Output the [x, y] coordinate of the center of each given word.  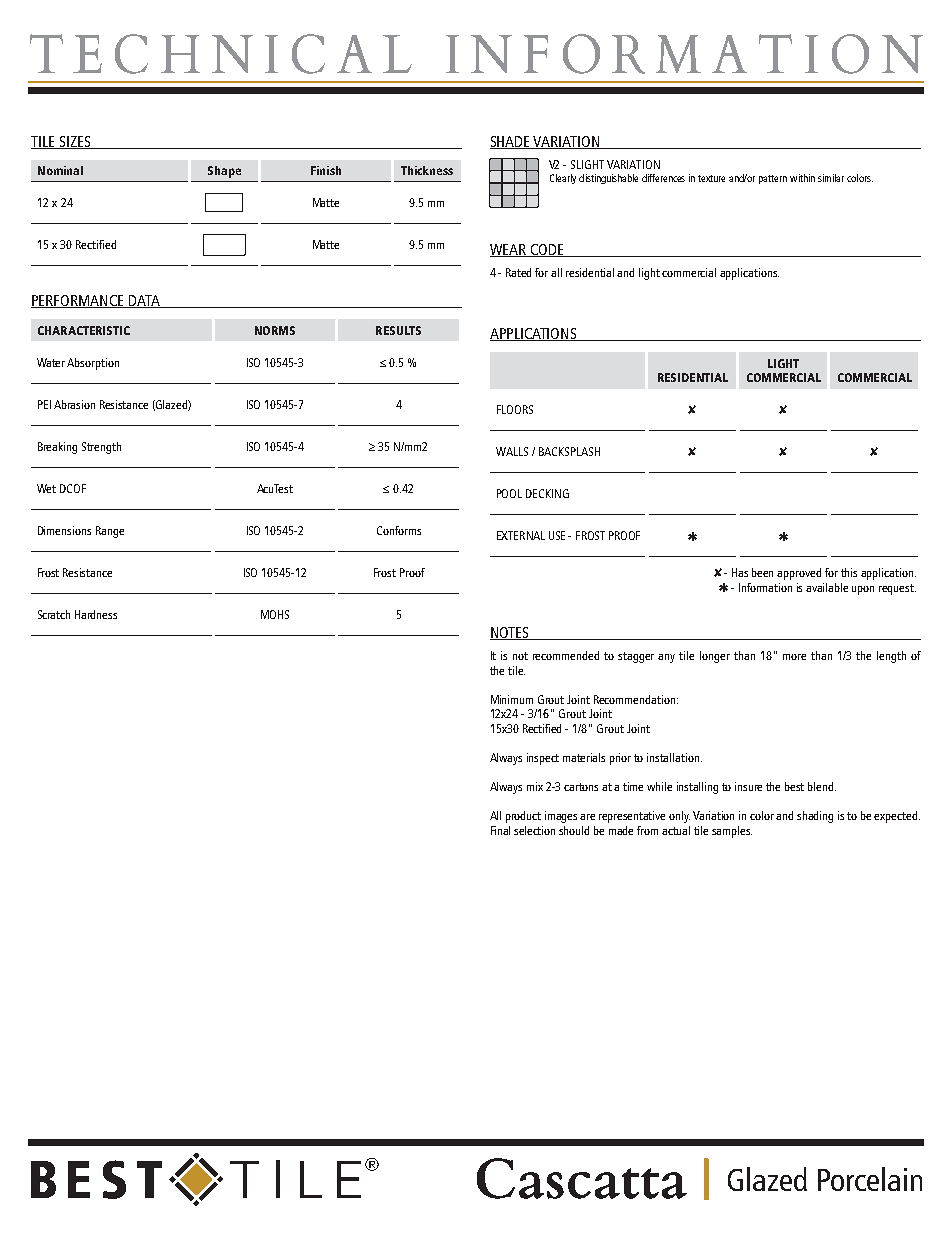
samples [732, 832]
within [802, 178]
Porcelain [870, 1179]
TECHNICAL [221, 54]
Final [500, 830]
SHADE [511, 142]
